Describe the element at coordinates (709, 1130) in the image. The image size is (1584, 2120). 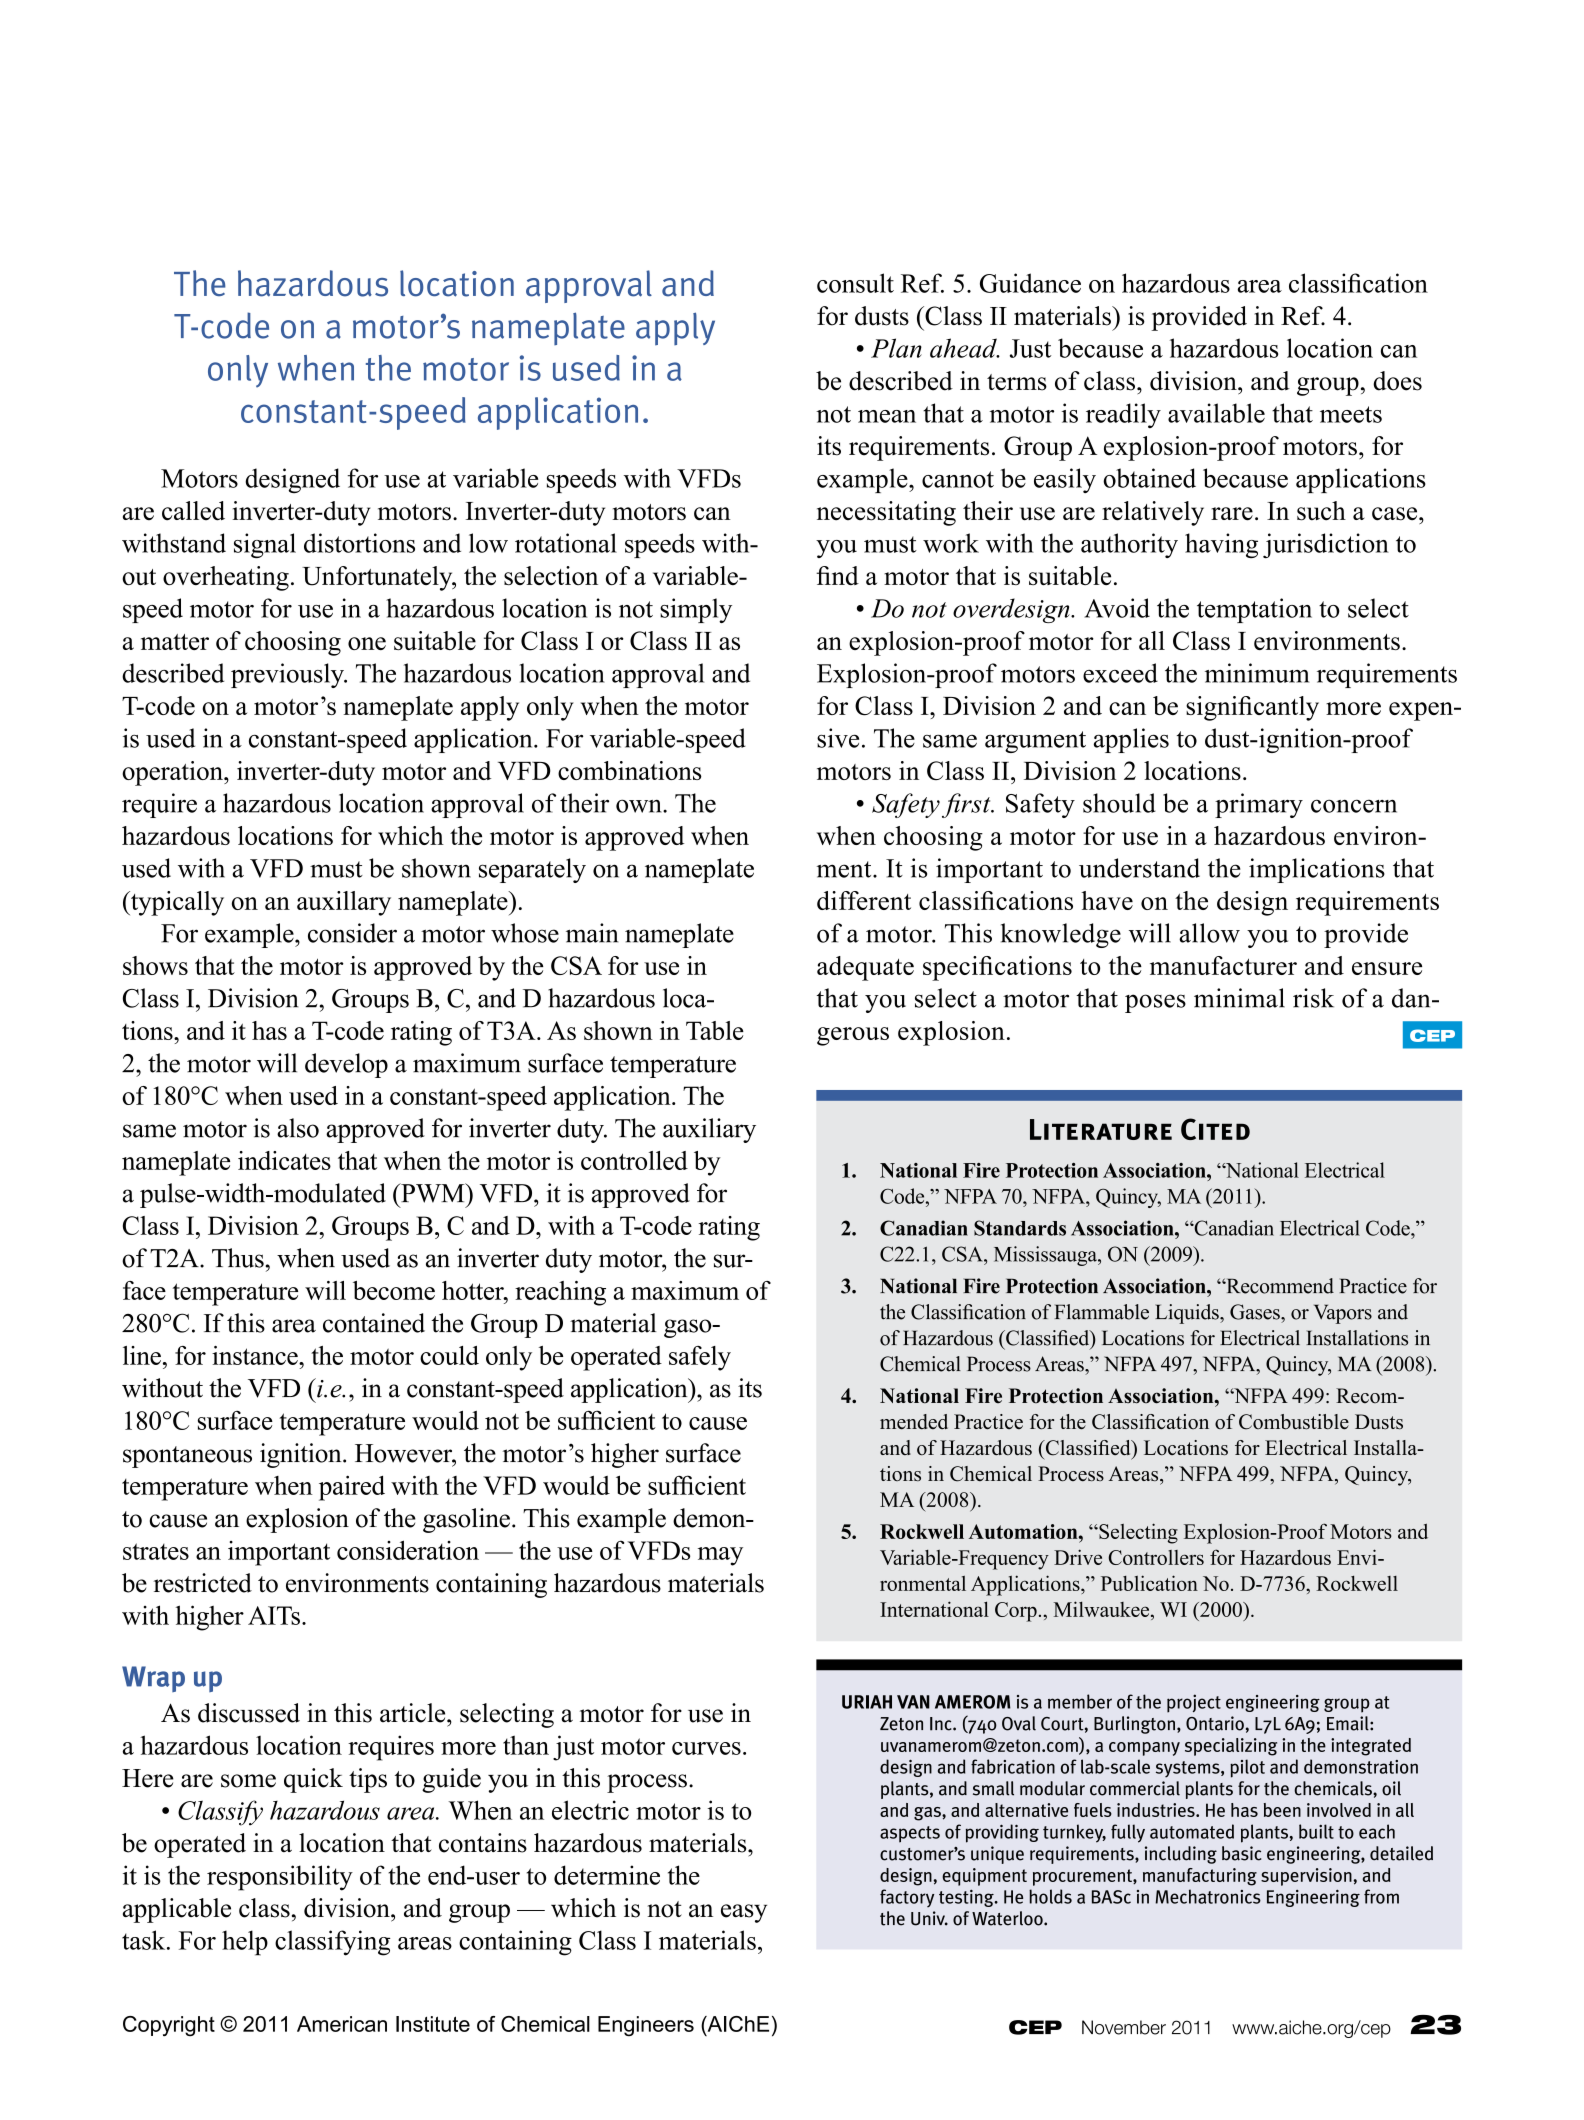
I see `auxiliary` at that location.
